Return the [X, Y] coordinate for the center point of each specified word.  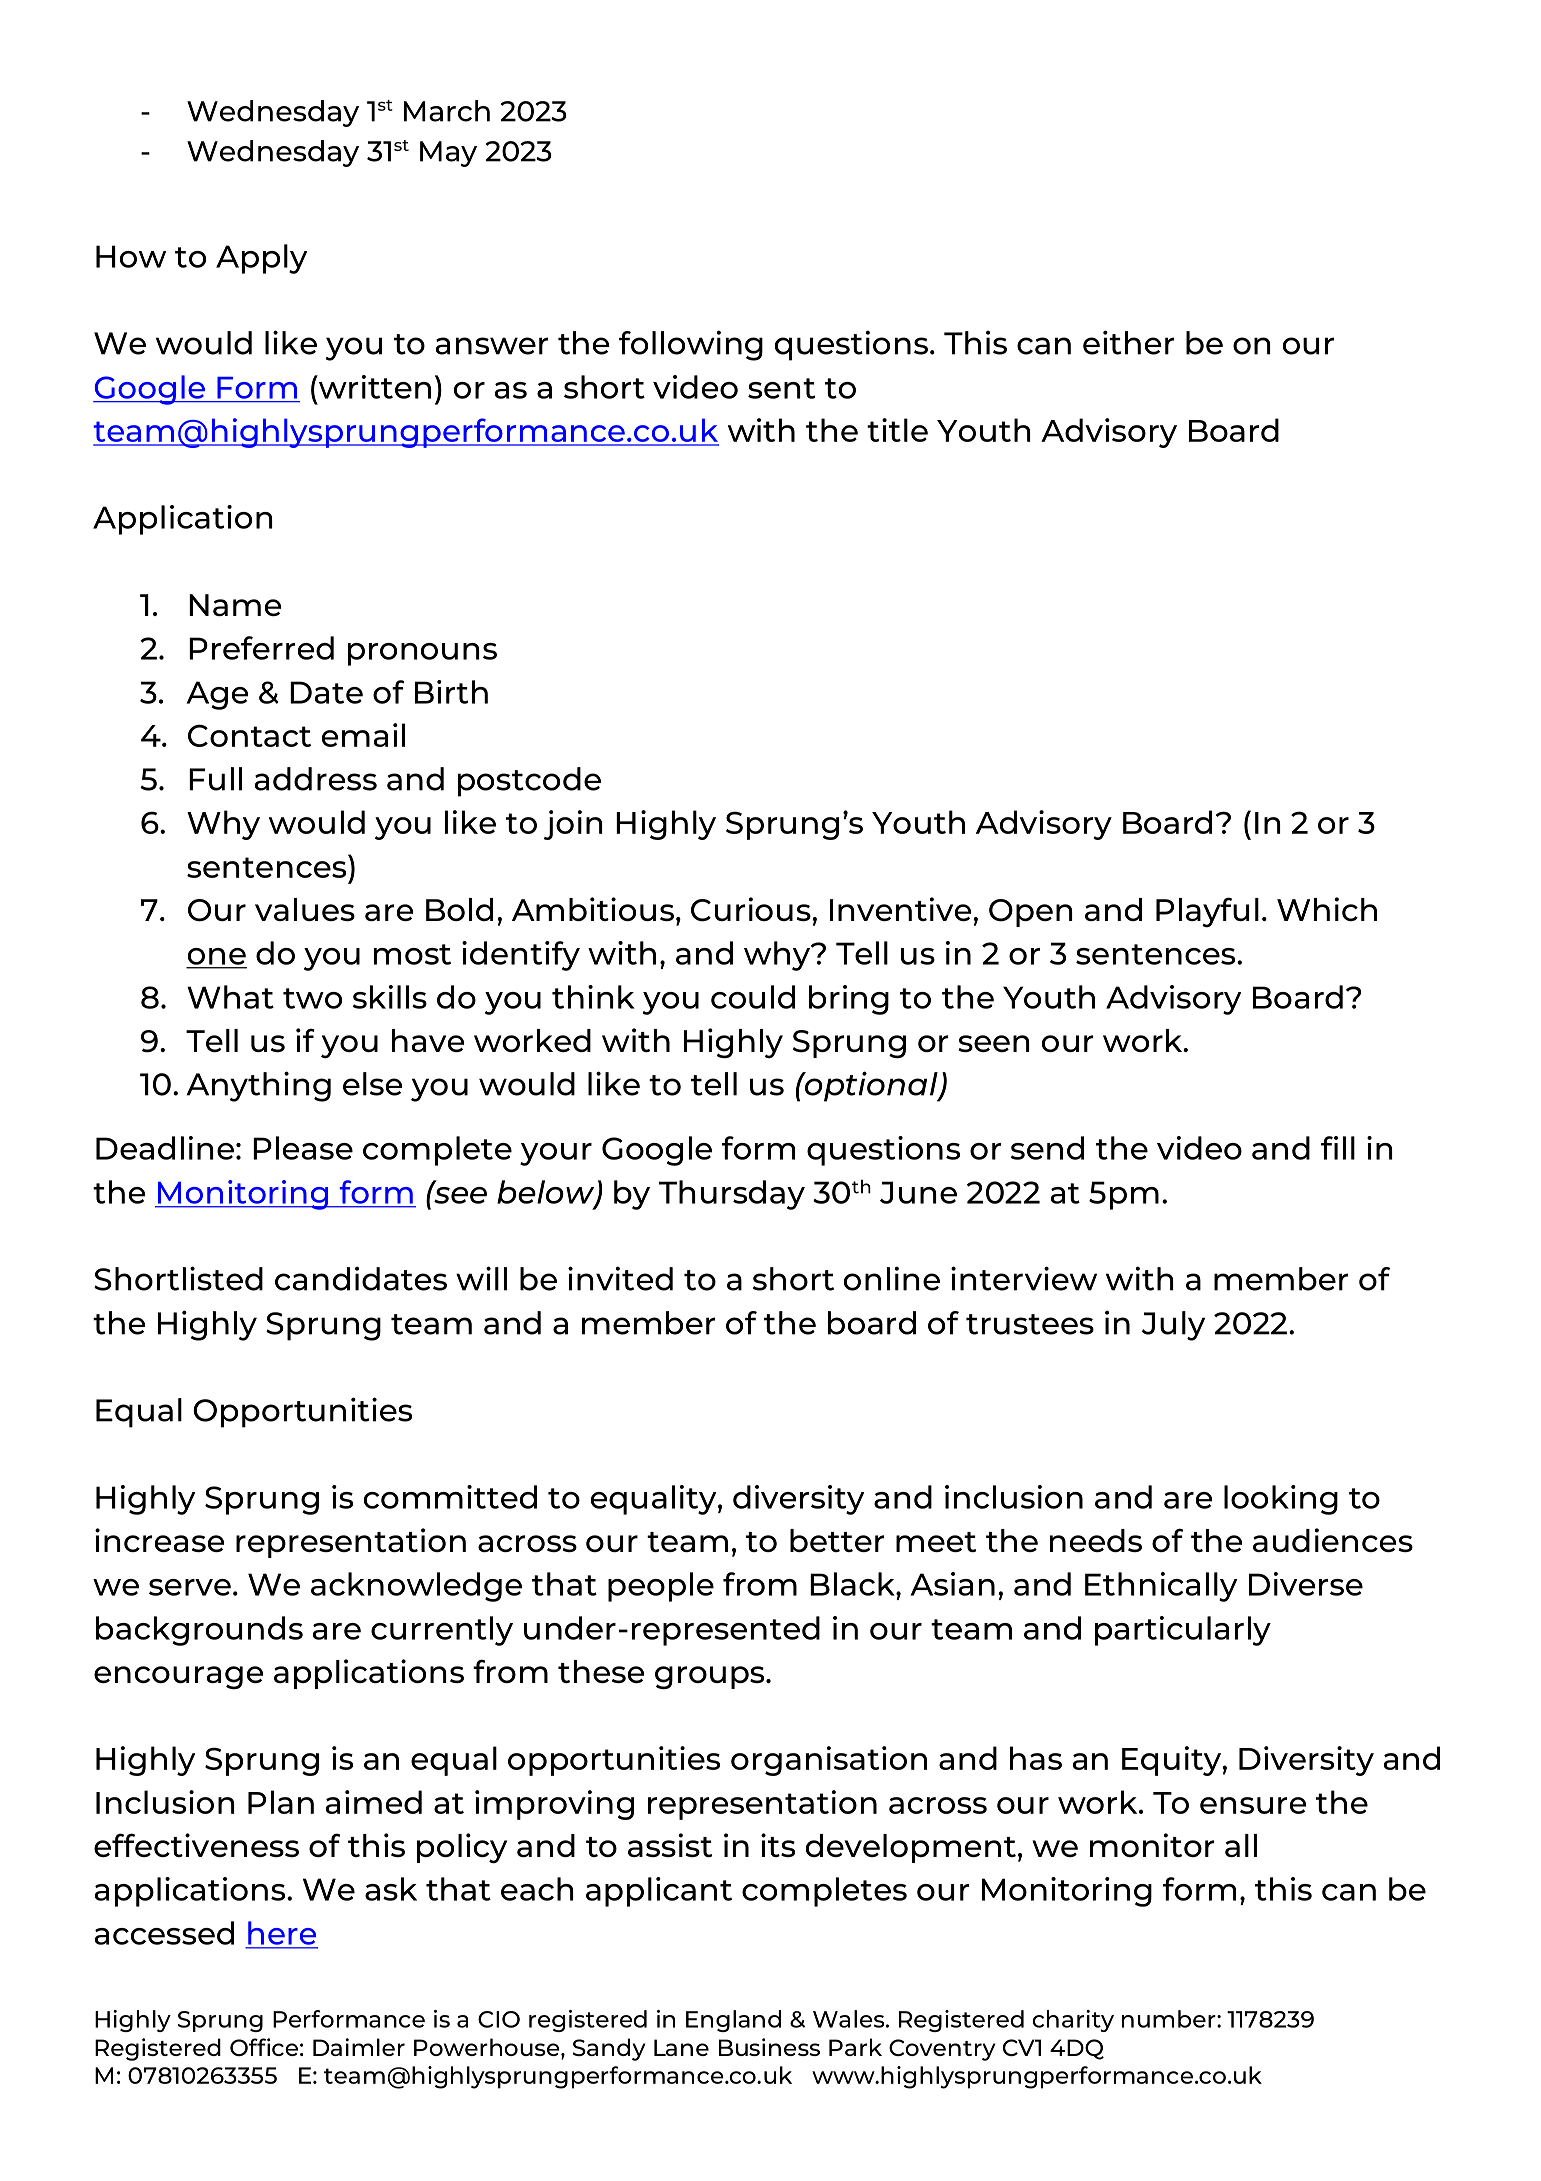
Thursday [732, 1195]
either [1128, 342]
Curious [751, 909]
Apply [261, 259]
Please [303, 1148]
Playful [1207, 912]
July [1173, 1326]
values [305, 909]
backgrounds [199, 1631]
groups [711, 1678]
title [897, 430]
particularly [1183, 1631]
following [691, 345]
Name [235, 605]
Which [1327, 909]
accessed [164, 1933]
